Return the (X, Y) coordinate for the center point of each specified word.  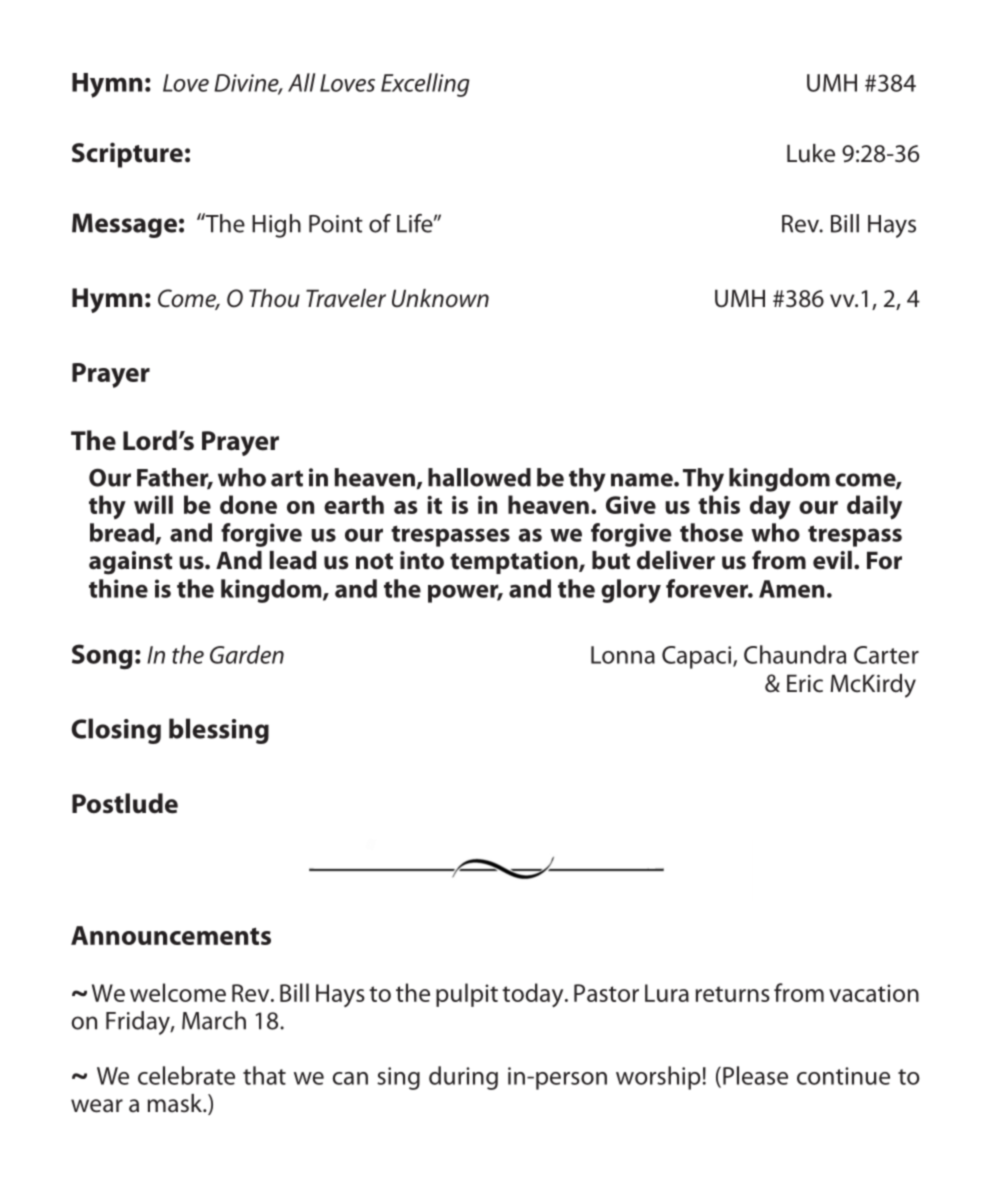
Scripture (127, 155)
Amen (791, 589)
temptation (515, 562)
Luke (811, 153)
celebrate (186, 1075)
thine (118, 588)
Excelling (425, 85)
